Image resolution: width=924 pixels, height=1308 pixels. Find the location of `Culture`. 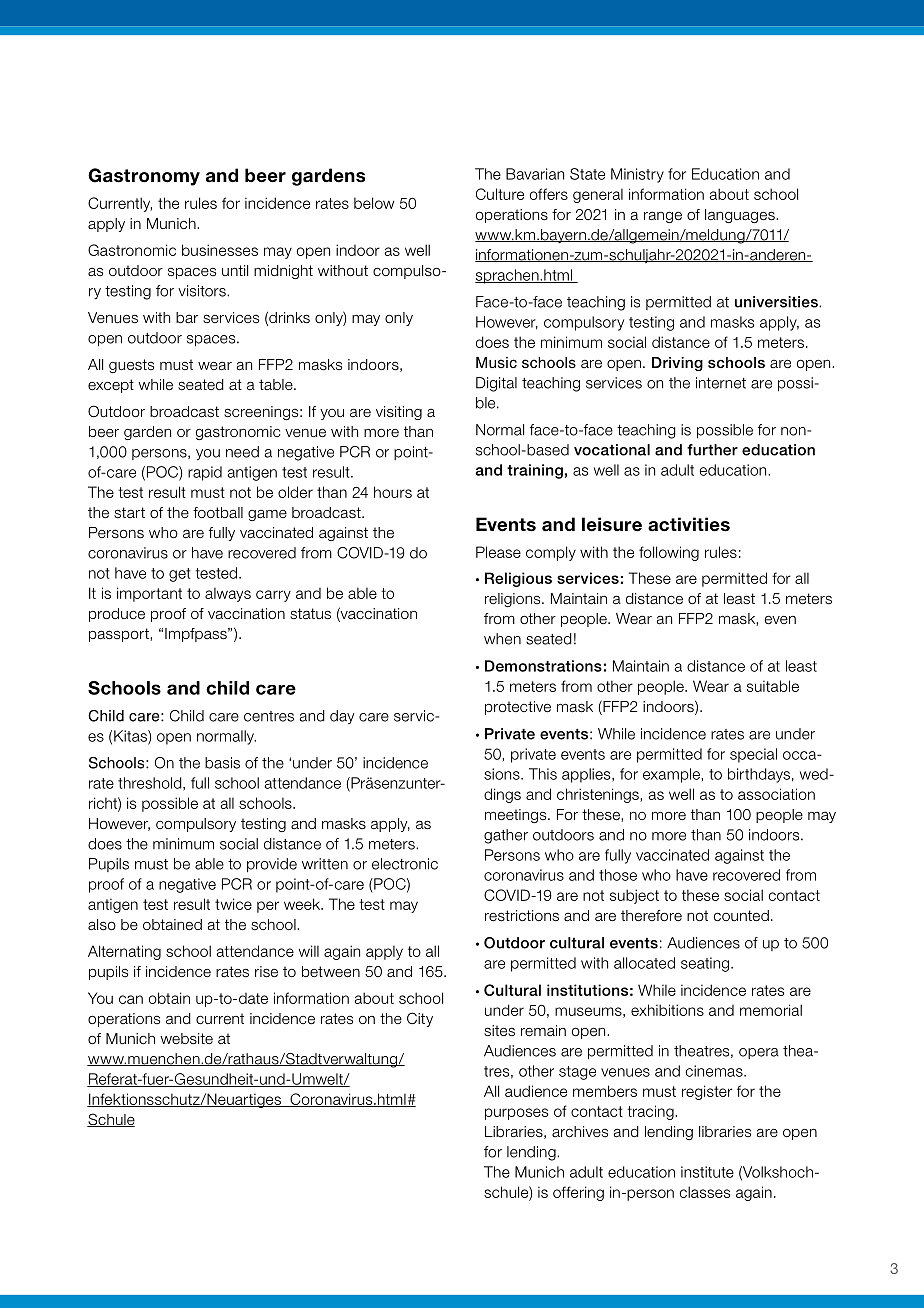

Culture is located at coordinates (500, 194).
